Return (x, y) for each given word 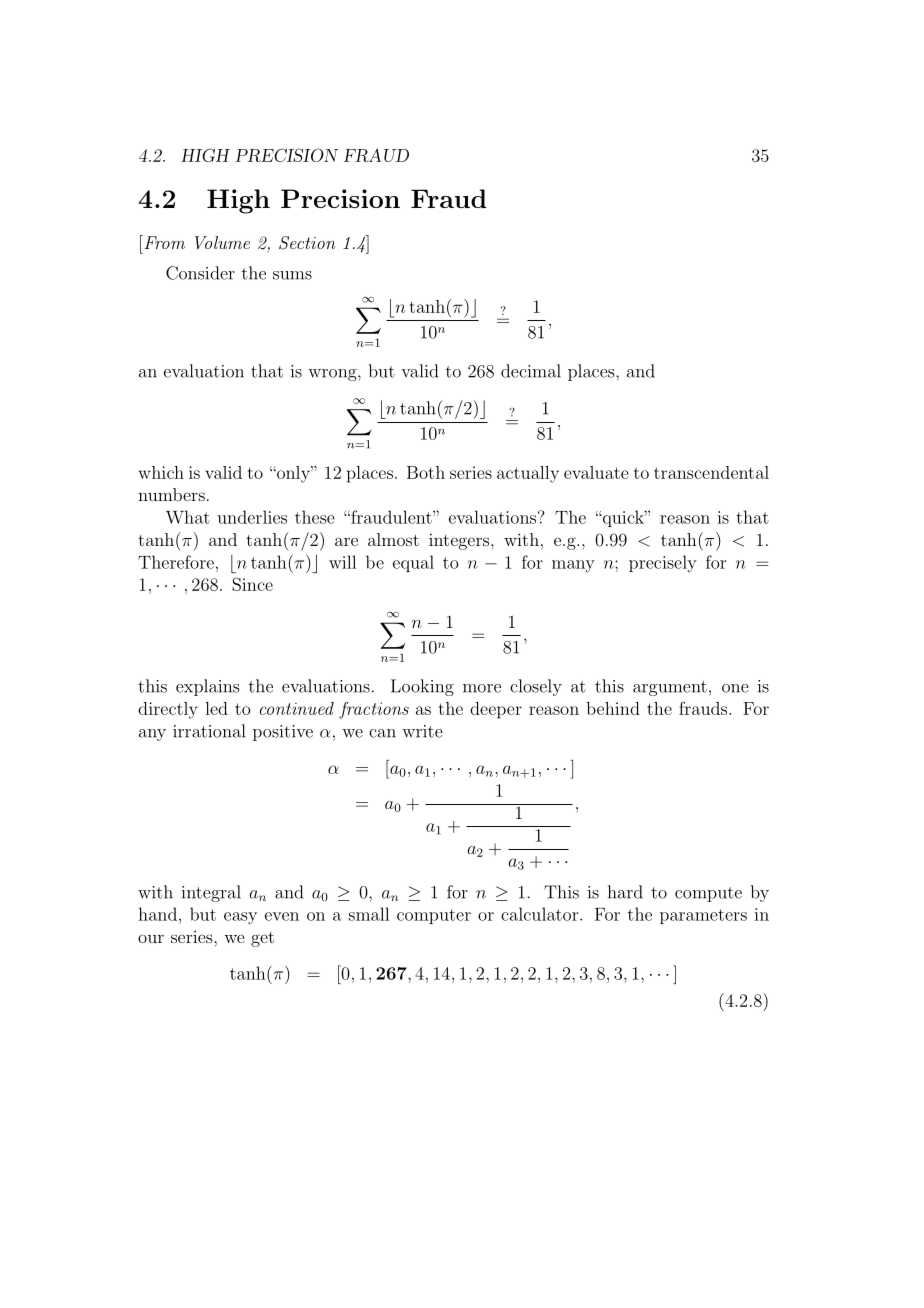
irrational (209, 731)
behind (613, 708)
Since (252, 584)
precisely (663, 564)
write (422, 731)
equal (413, 563)
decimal (531, 371)
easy (240, 918)
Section (307, 243)
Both (426, 472)
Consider (200, 273)
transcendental (711, 472)
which (161, 472)
